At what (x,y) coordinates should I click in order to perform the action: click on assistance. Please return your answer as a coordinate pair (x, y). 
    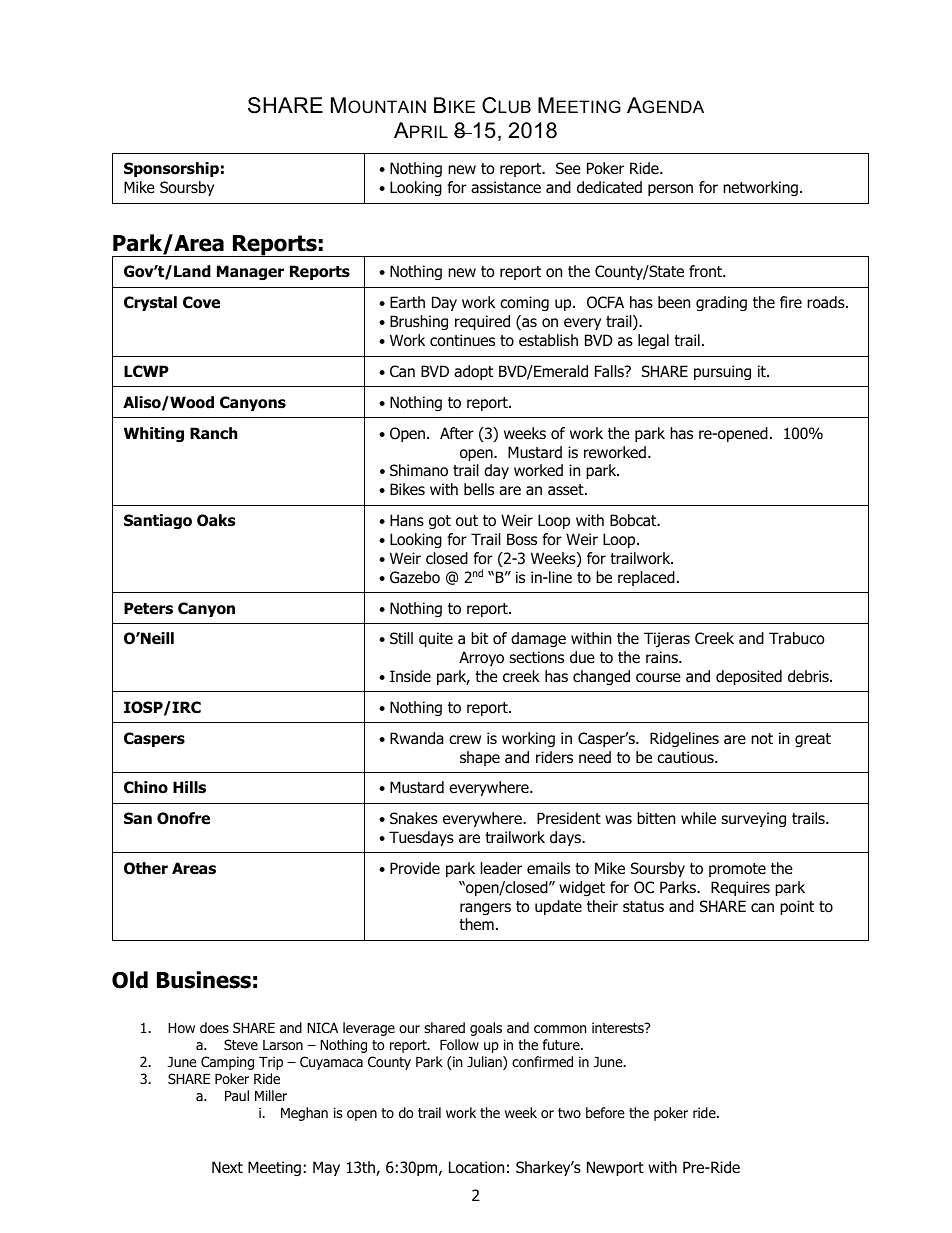
    Looking at the image, I should click on (506, 187).
